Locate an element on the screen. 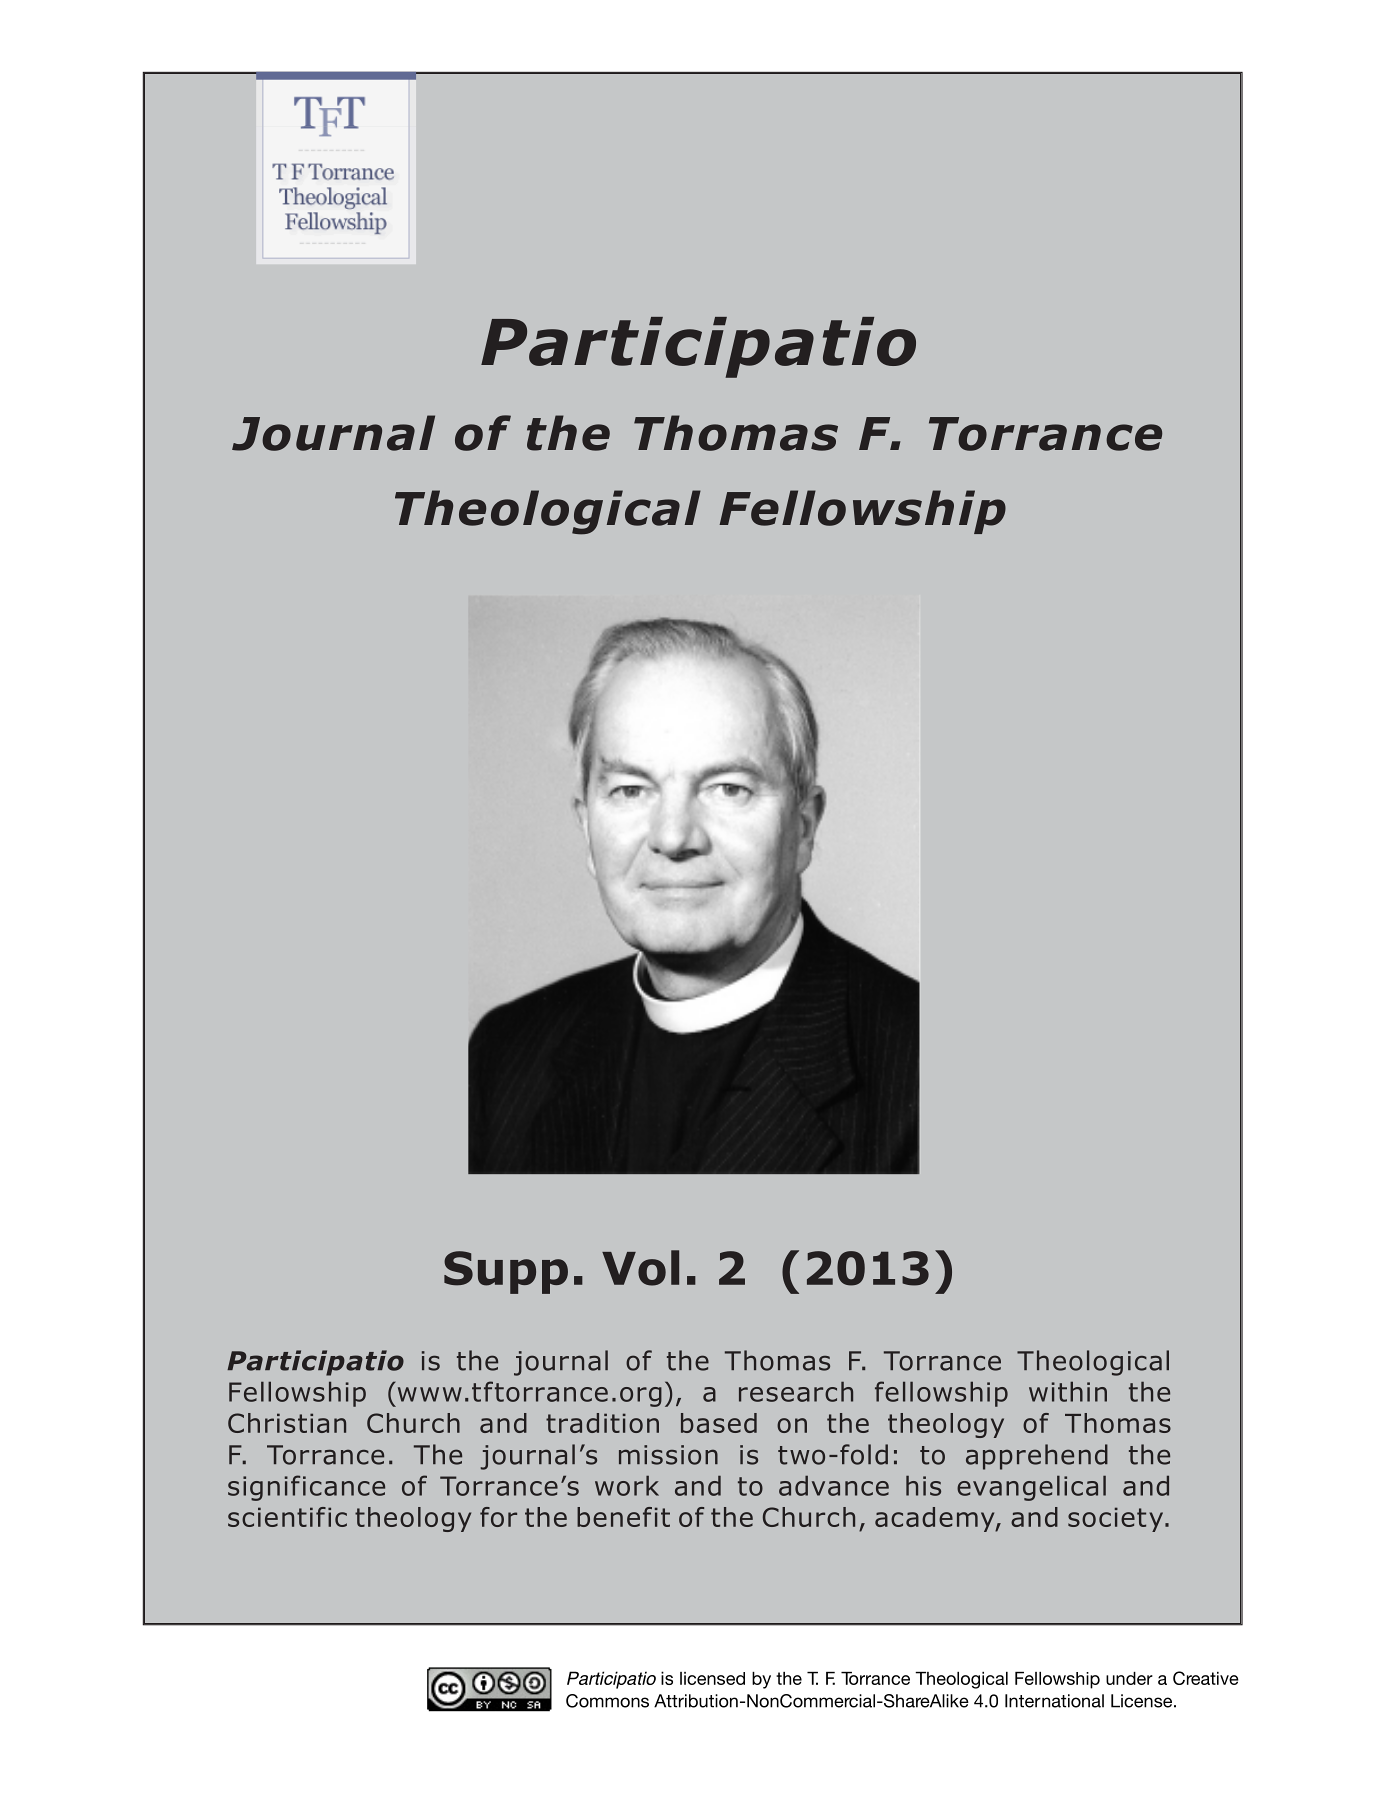  benefit is located at coordinates (623, 1517).
